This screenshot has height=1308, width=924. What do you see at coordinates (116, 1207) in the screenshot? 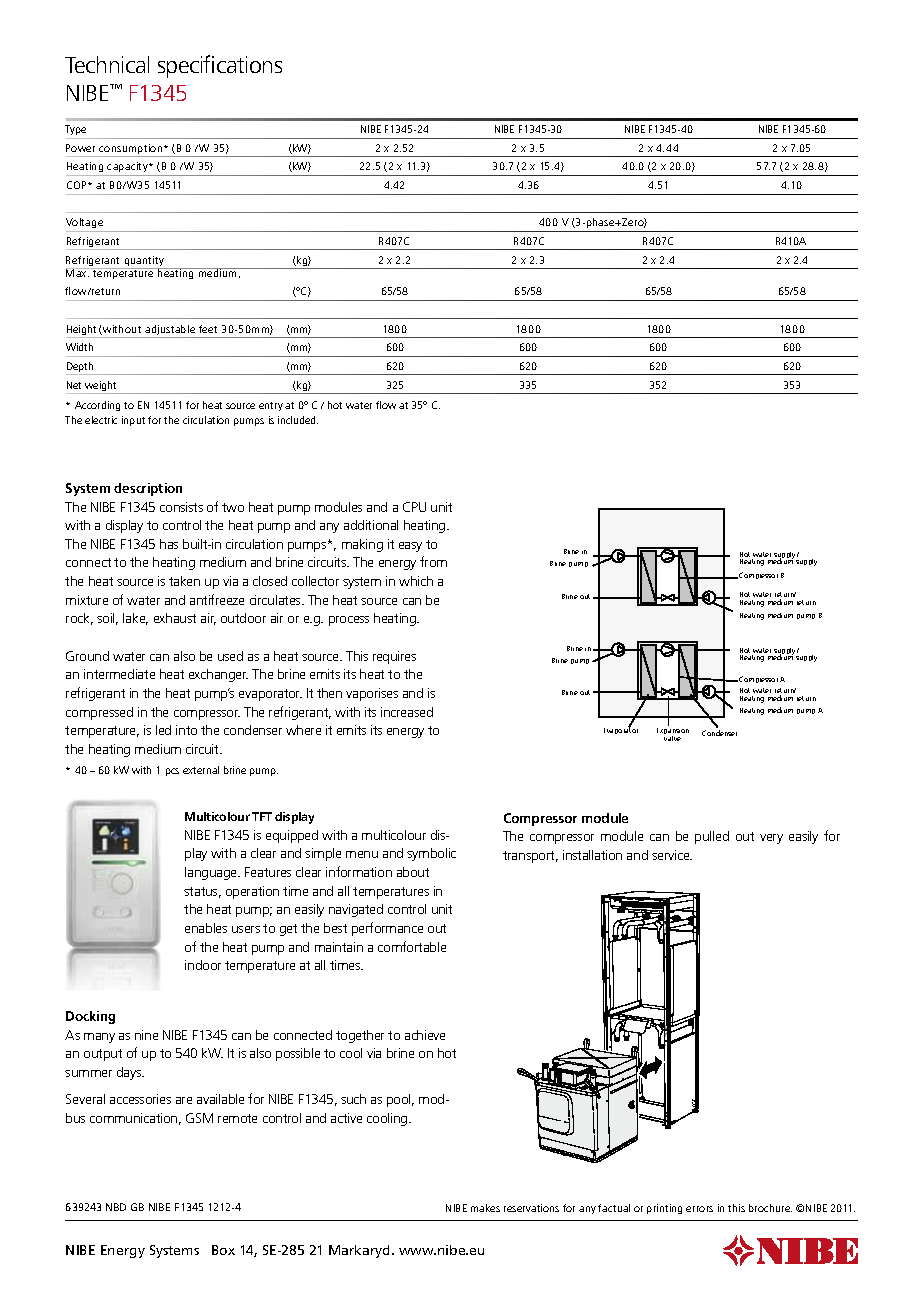
I see `NBD` at bounding box center [116, 1207].
